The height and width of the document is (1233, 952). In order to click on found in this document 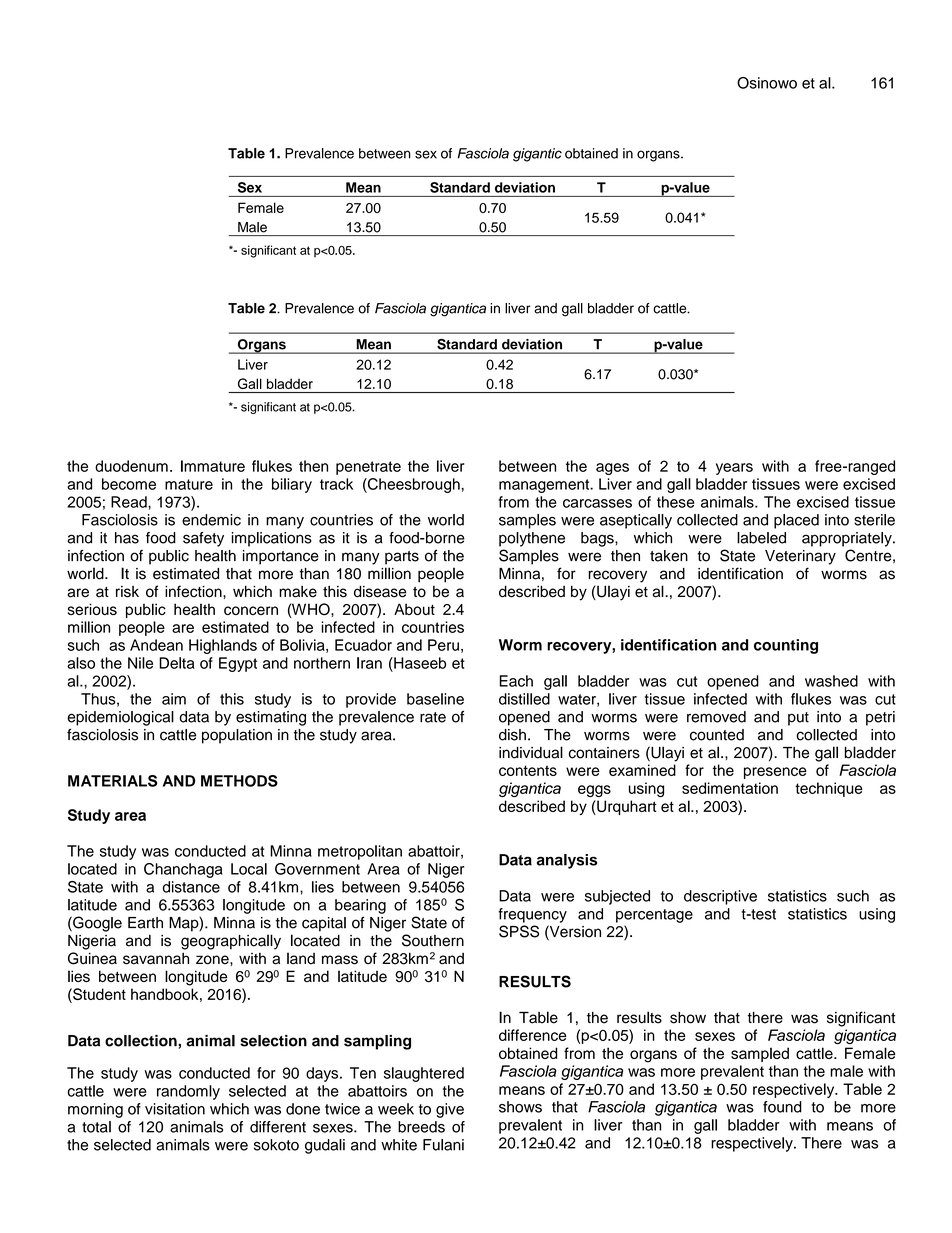, I will do `click(782, 1107)`.
